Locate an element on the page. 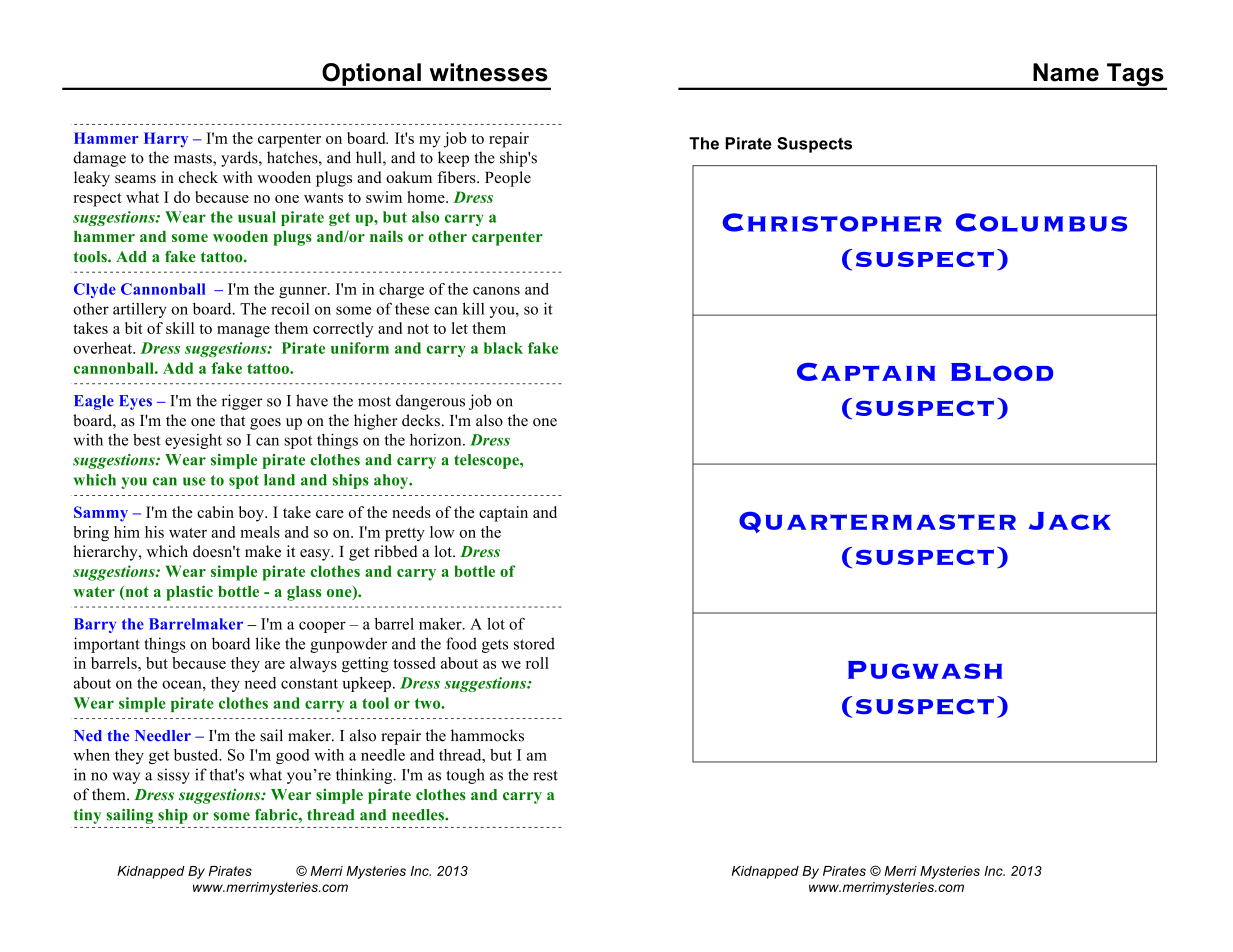 Image resolution: width=1233 pixels, height=952 pixels. Blood is located at coordinates (1002, 372).
